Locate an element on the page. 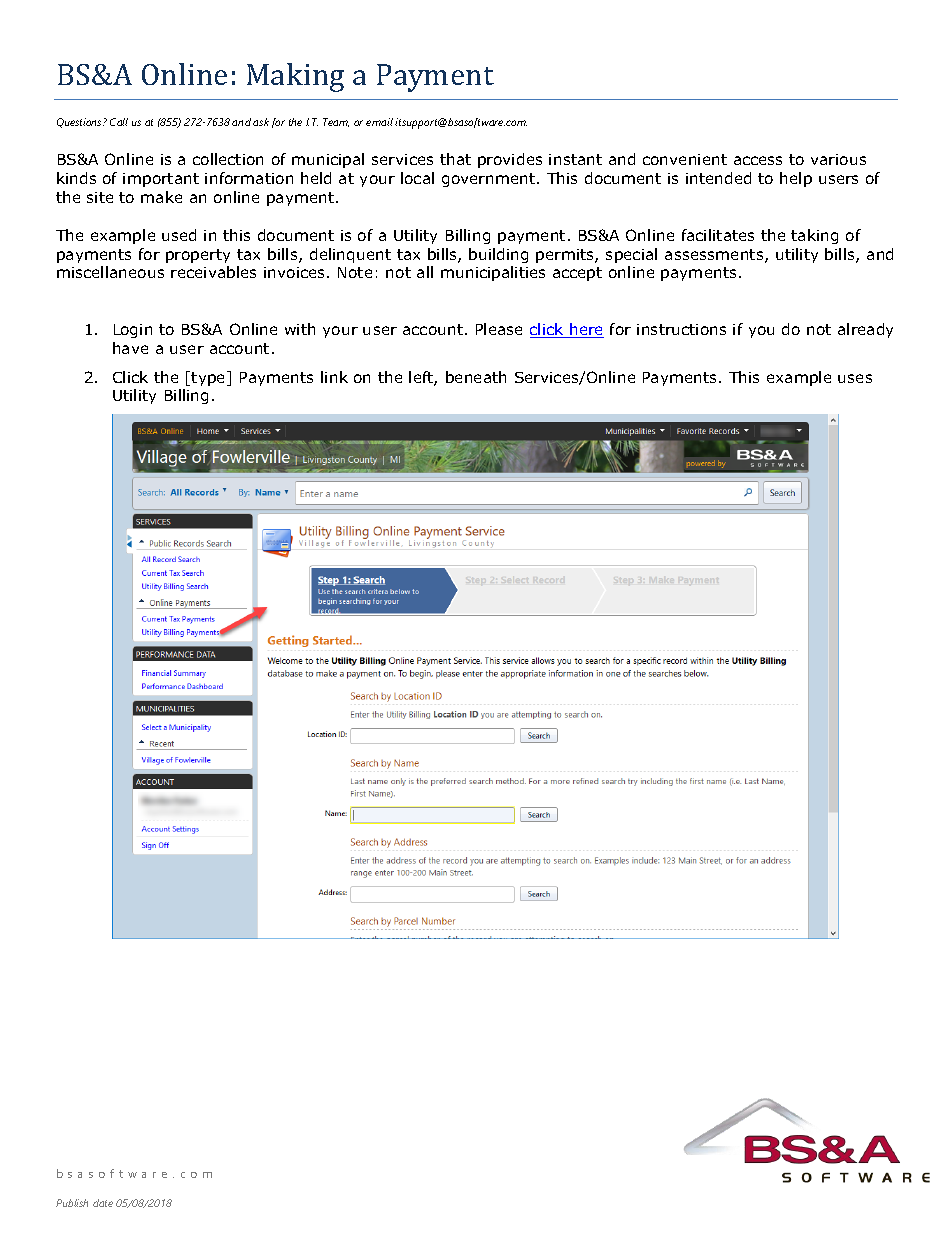 The height and width of the image is (1233, 952). date is located at coordinates (103, 1203).
